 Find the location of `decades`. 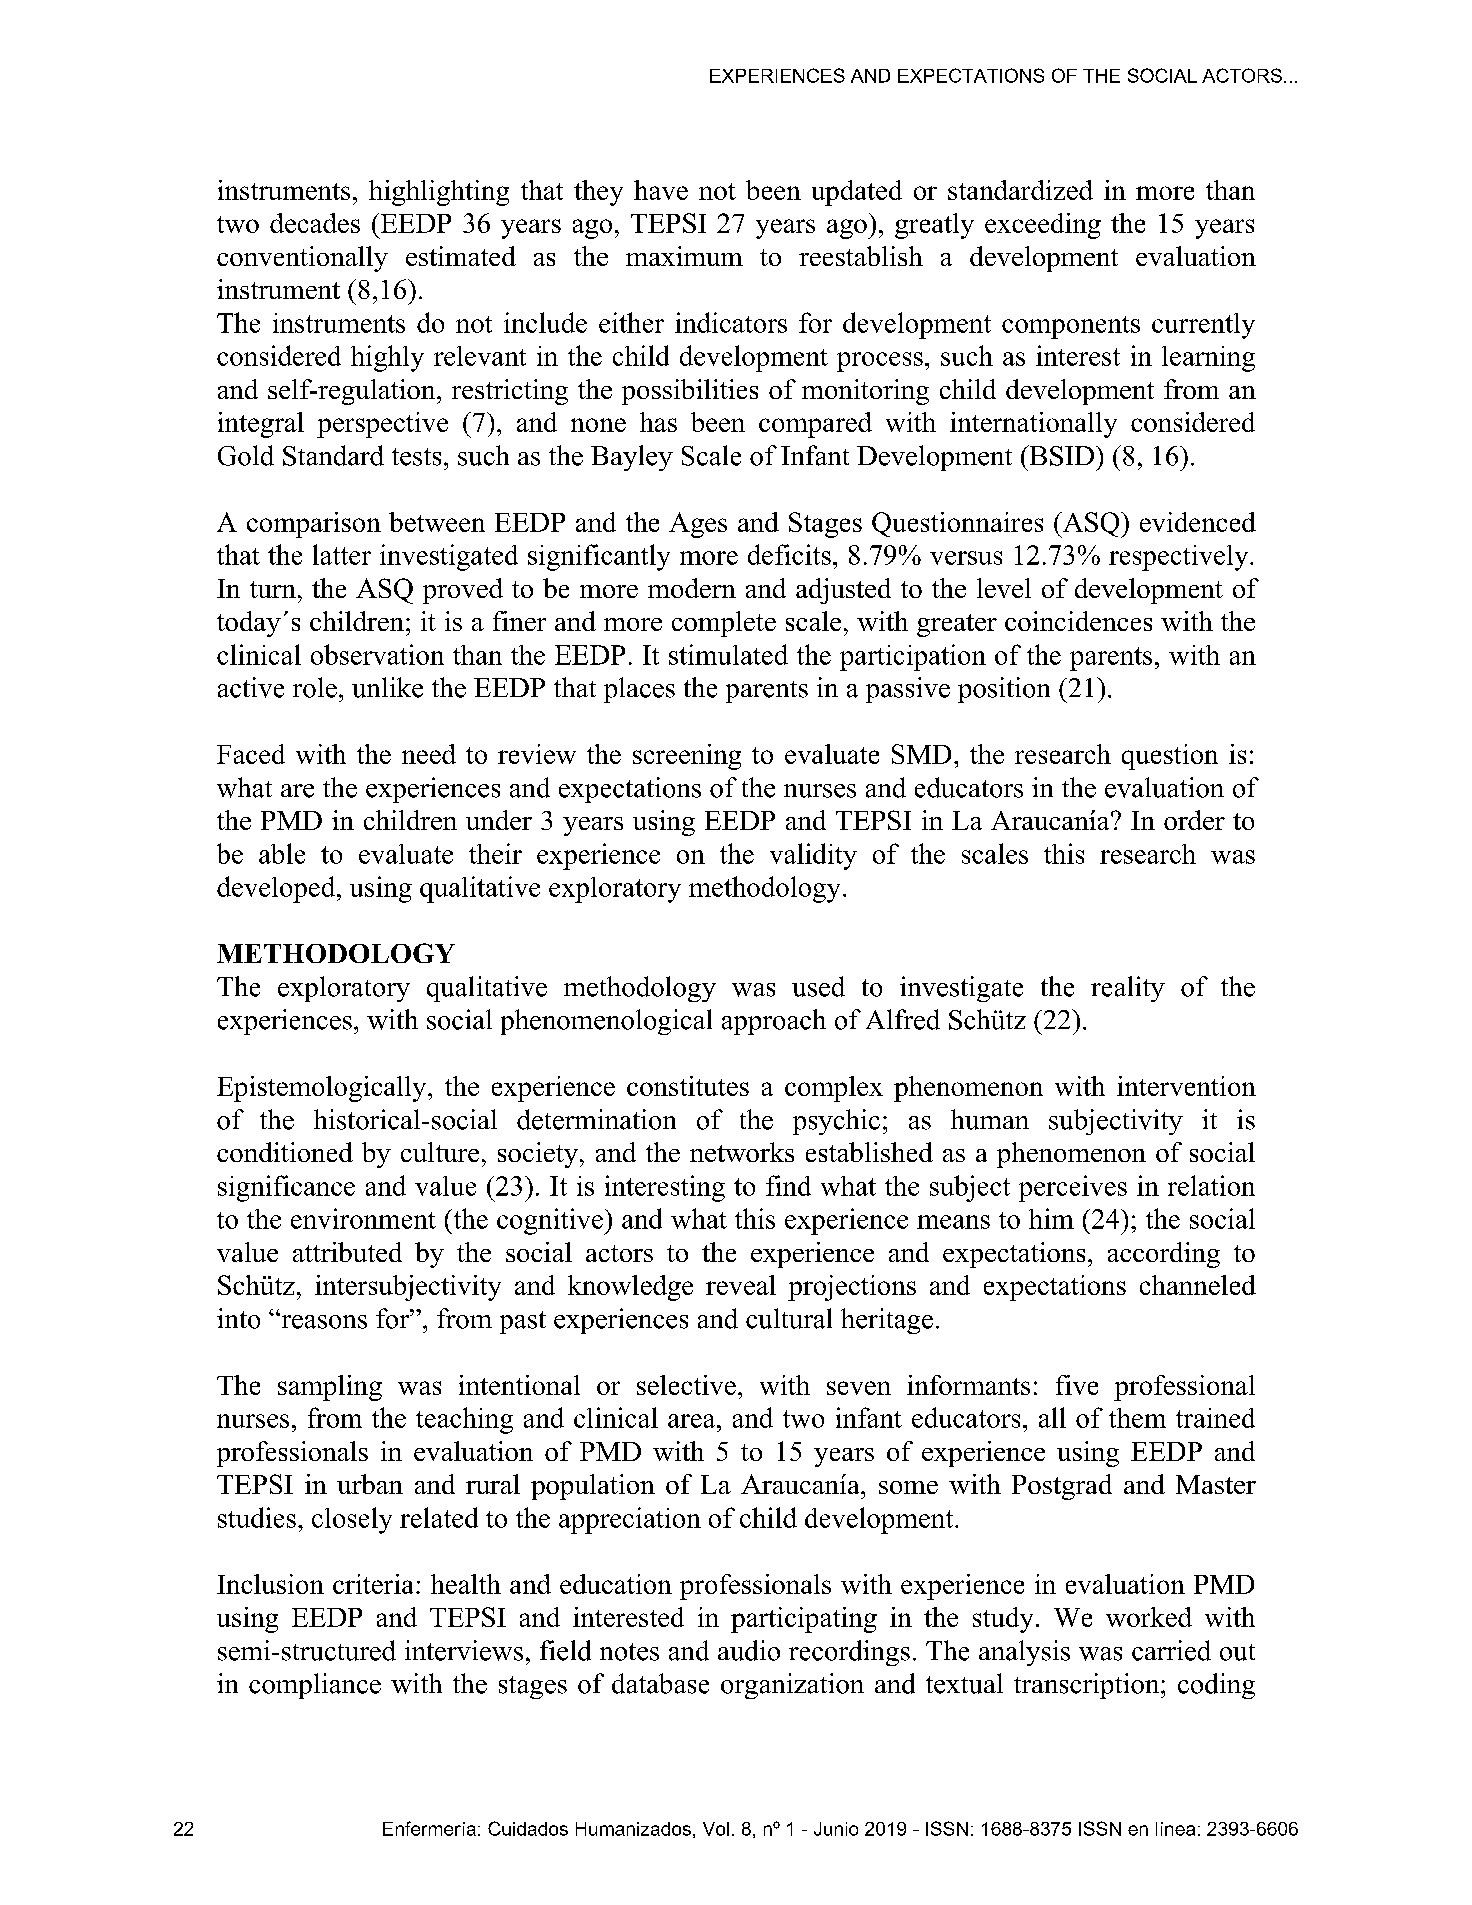

decades is located at coordinates (315, 223).
